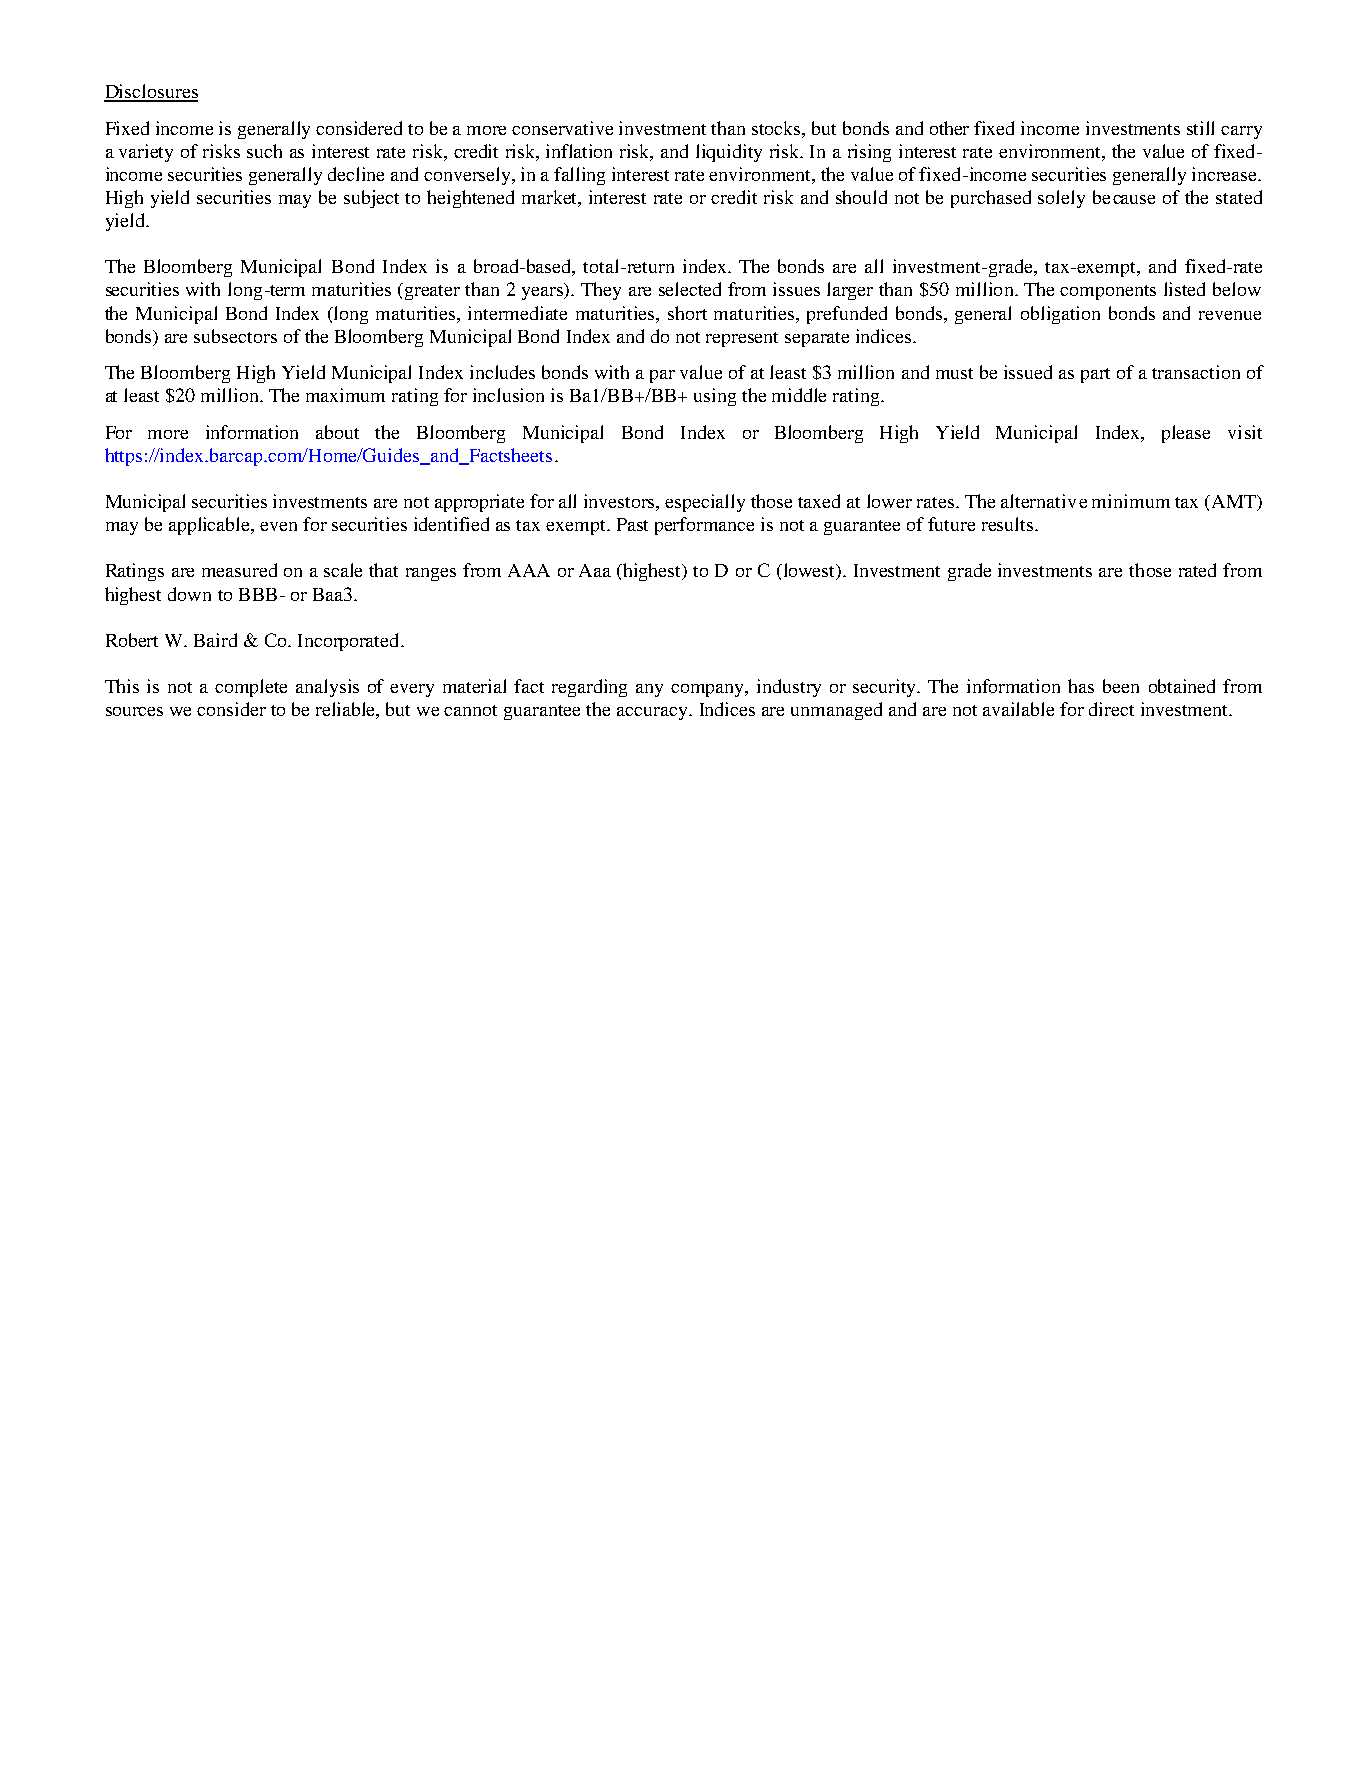 The height and width of the page is (1769, 1367). Describe the element at coordinates (653, 713) in the page. I see `accuracy` at that location.
